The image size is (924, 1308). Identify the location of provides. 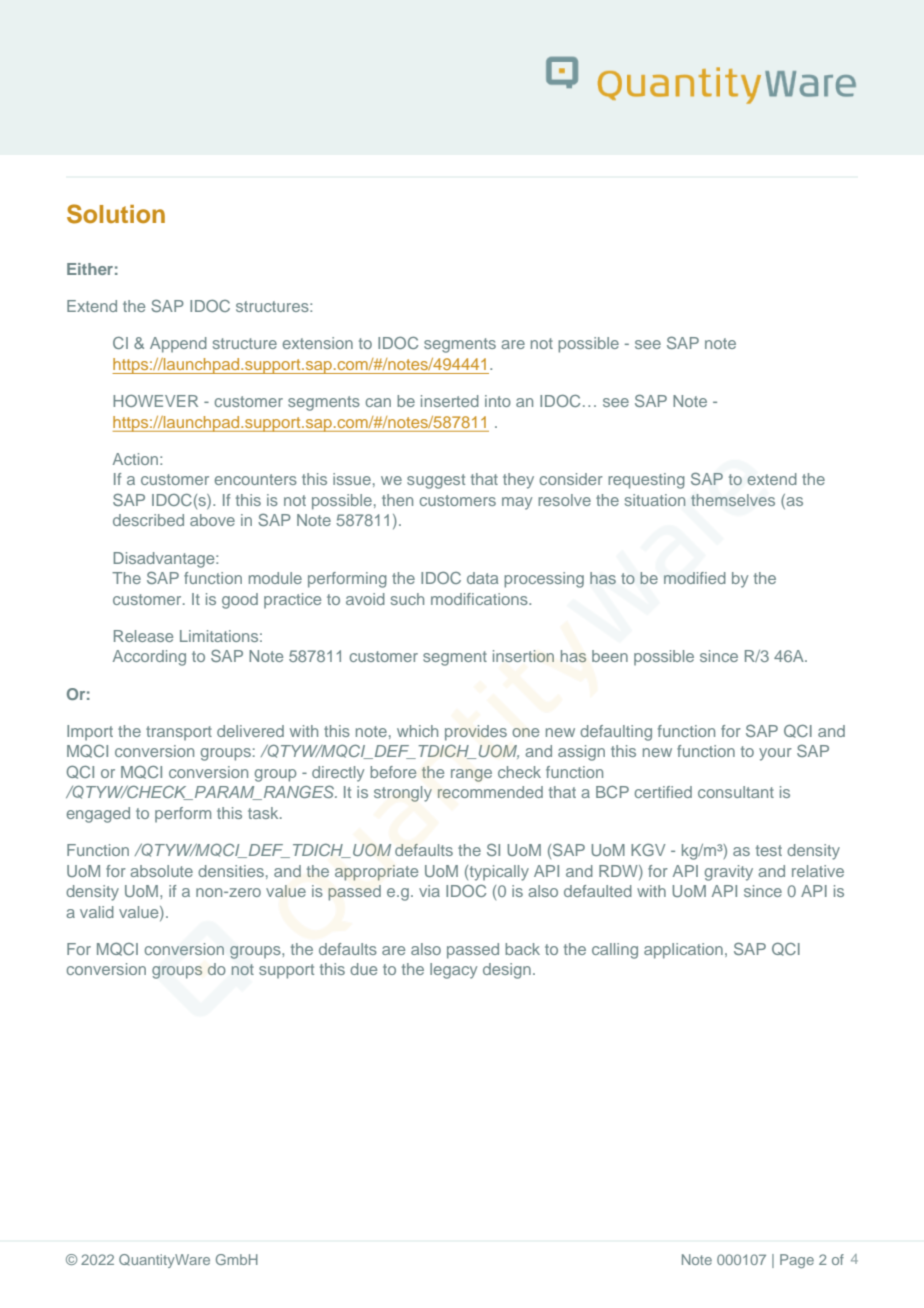
(476, 733).
